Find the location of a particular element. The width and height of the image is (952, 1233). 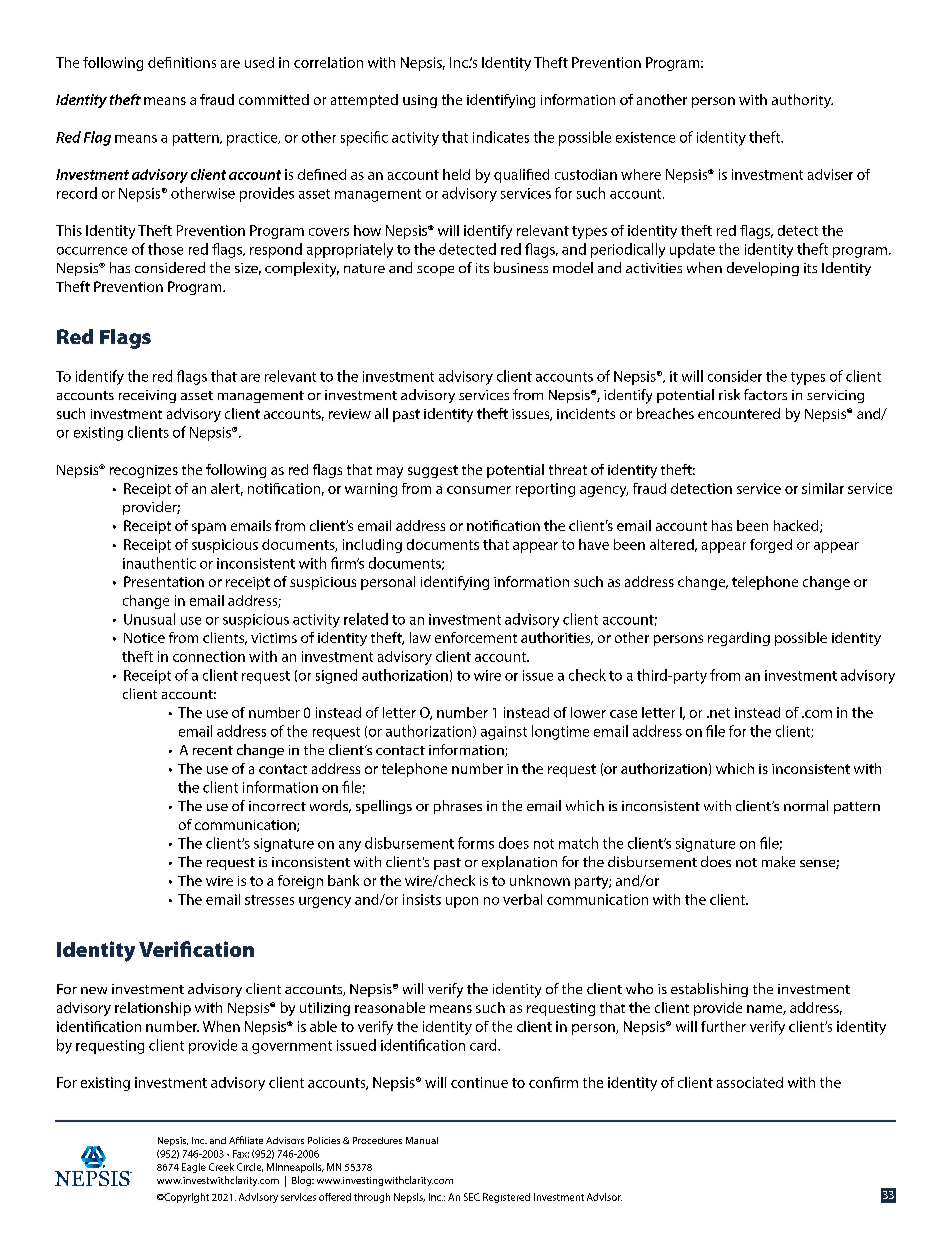

encountered is located at coordinates (739, 413).
